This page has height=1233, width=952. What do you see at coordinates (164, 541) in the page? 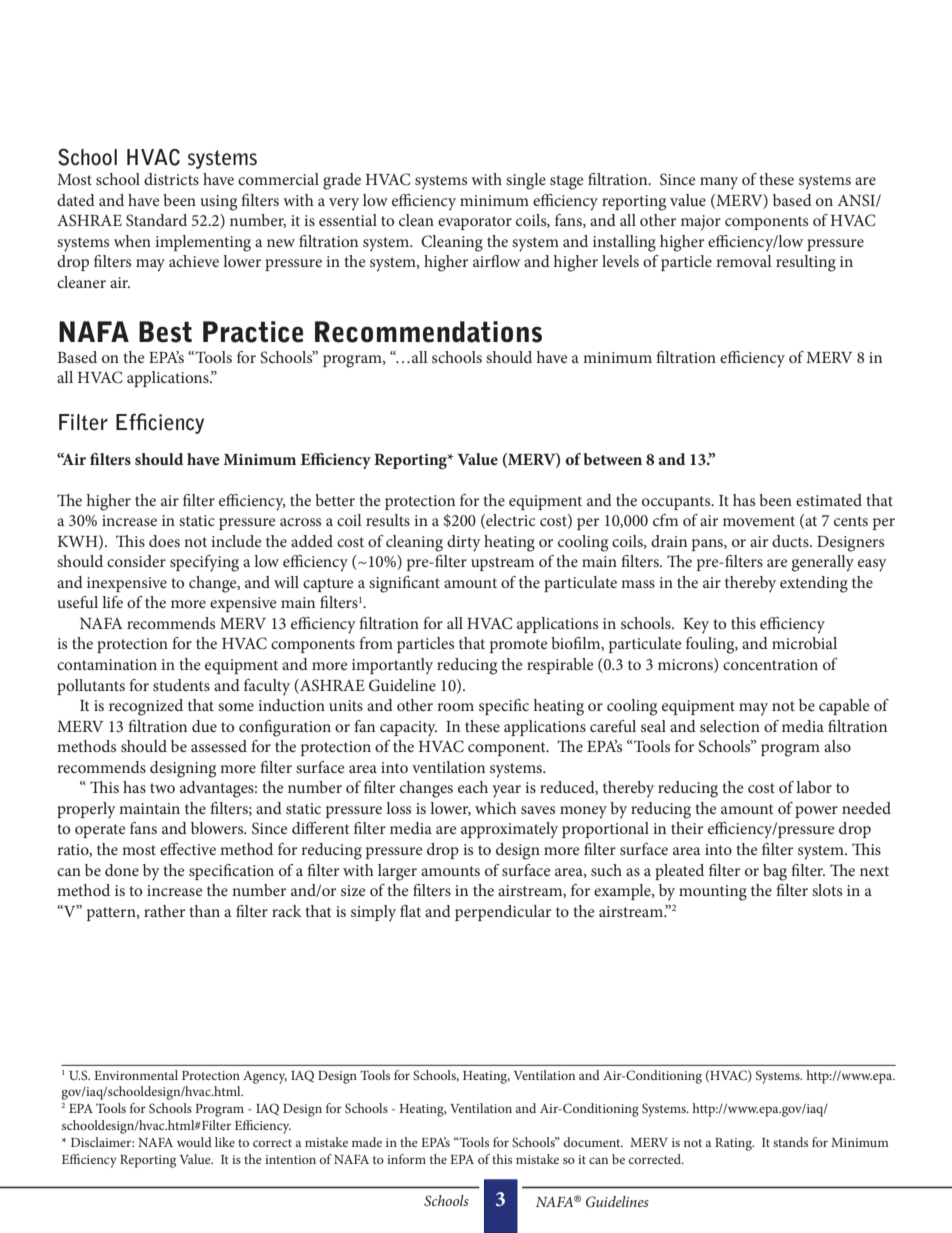
I see `does` at bounding box center [164, 541].
